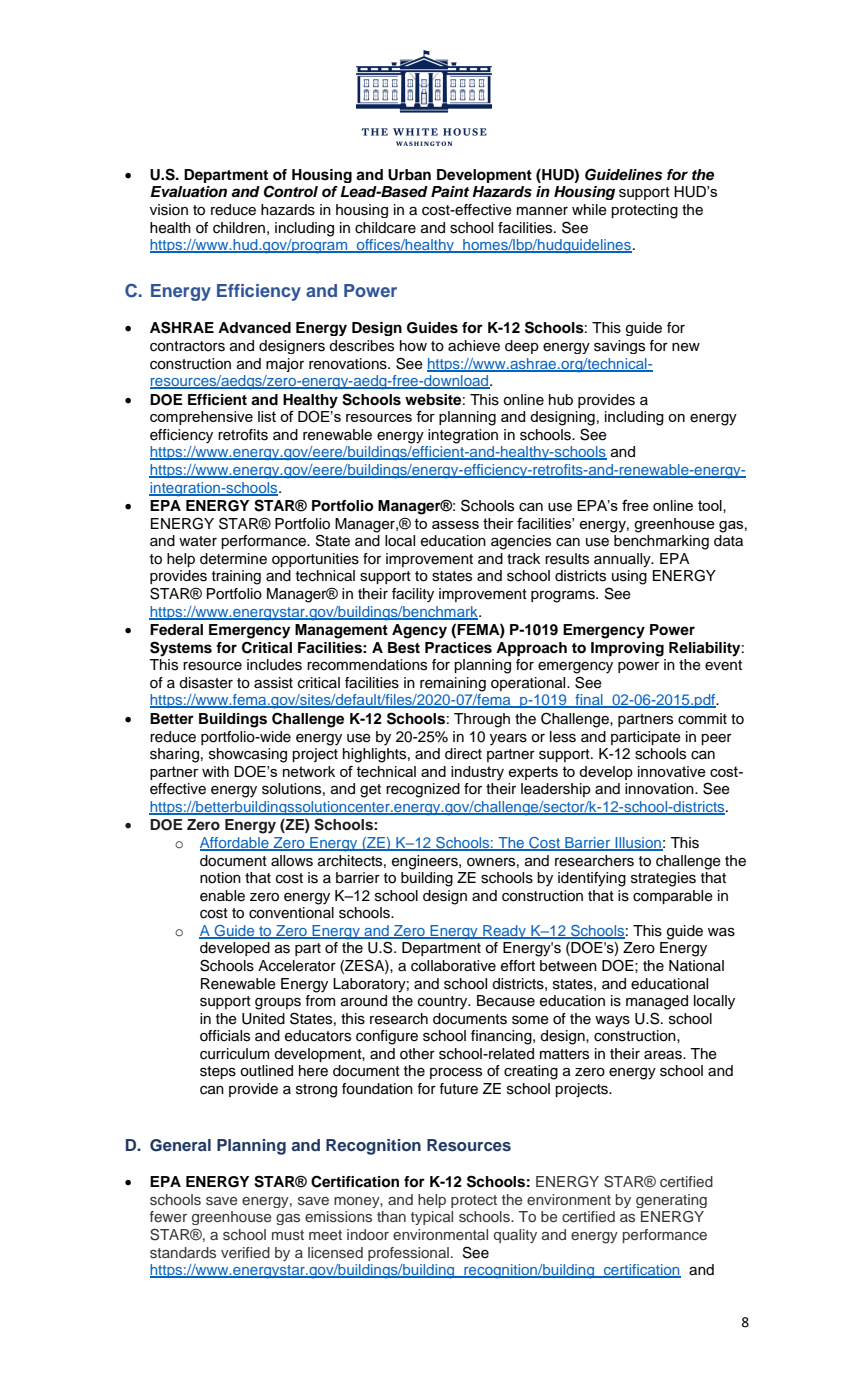 The image size is (849, 1400). Describe the element at coordinates (663, 879) in the screenshot. I see `strategies` at that location.
